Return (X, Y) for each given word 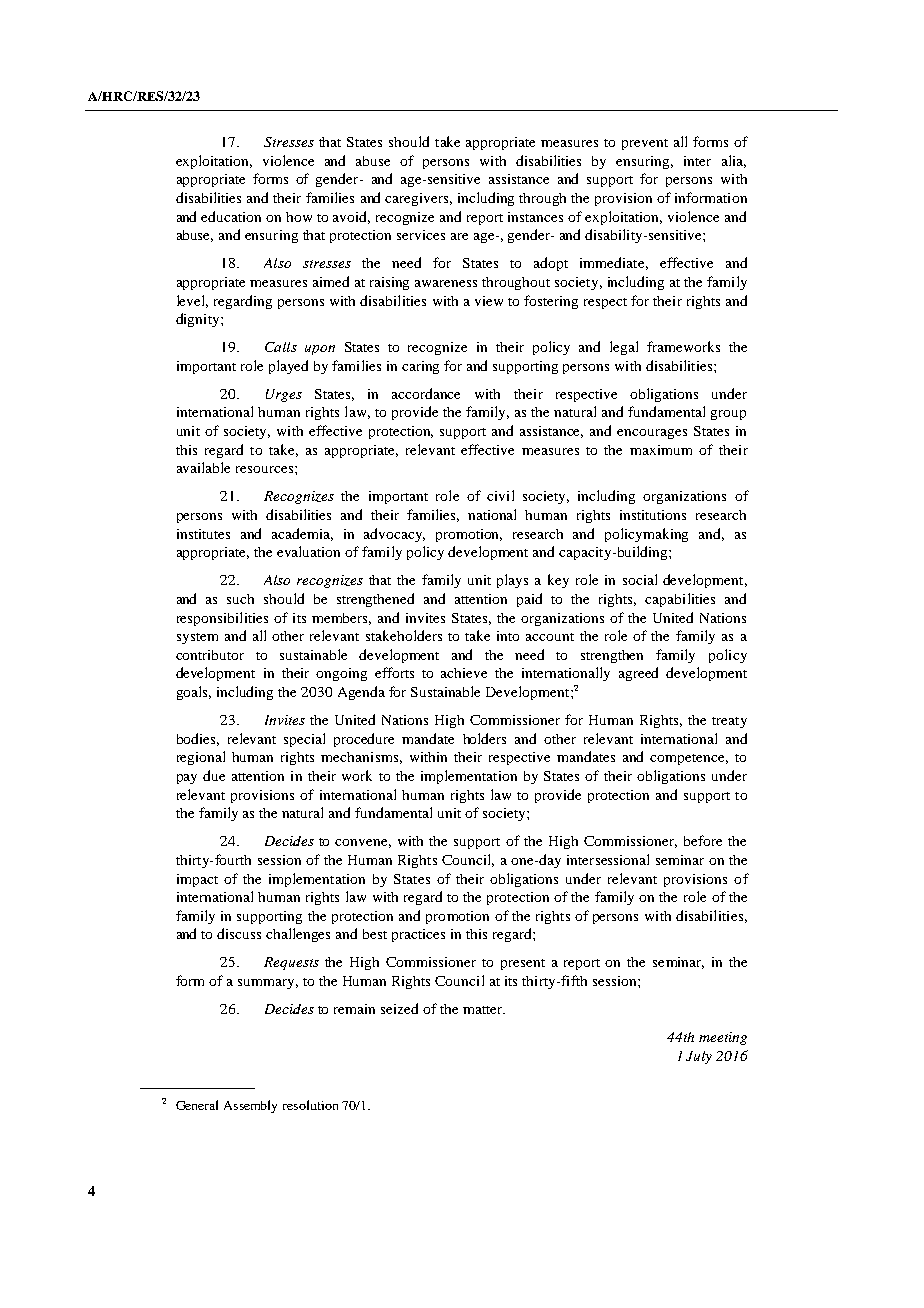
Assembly (250, 1106)
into (508, 636)
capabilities (680, 600)
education (231, 216)
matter (484, 1010)
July (699, 1057)
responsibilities (222, 619)
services (421, 235)
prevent (645, 144)
